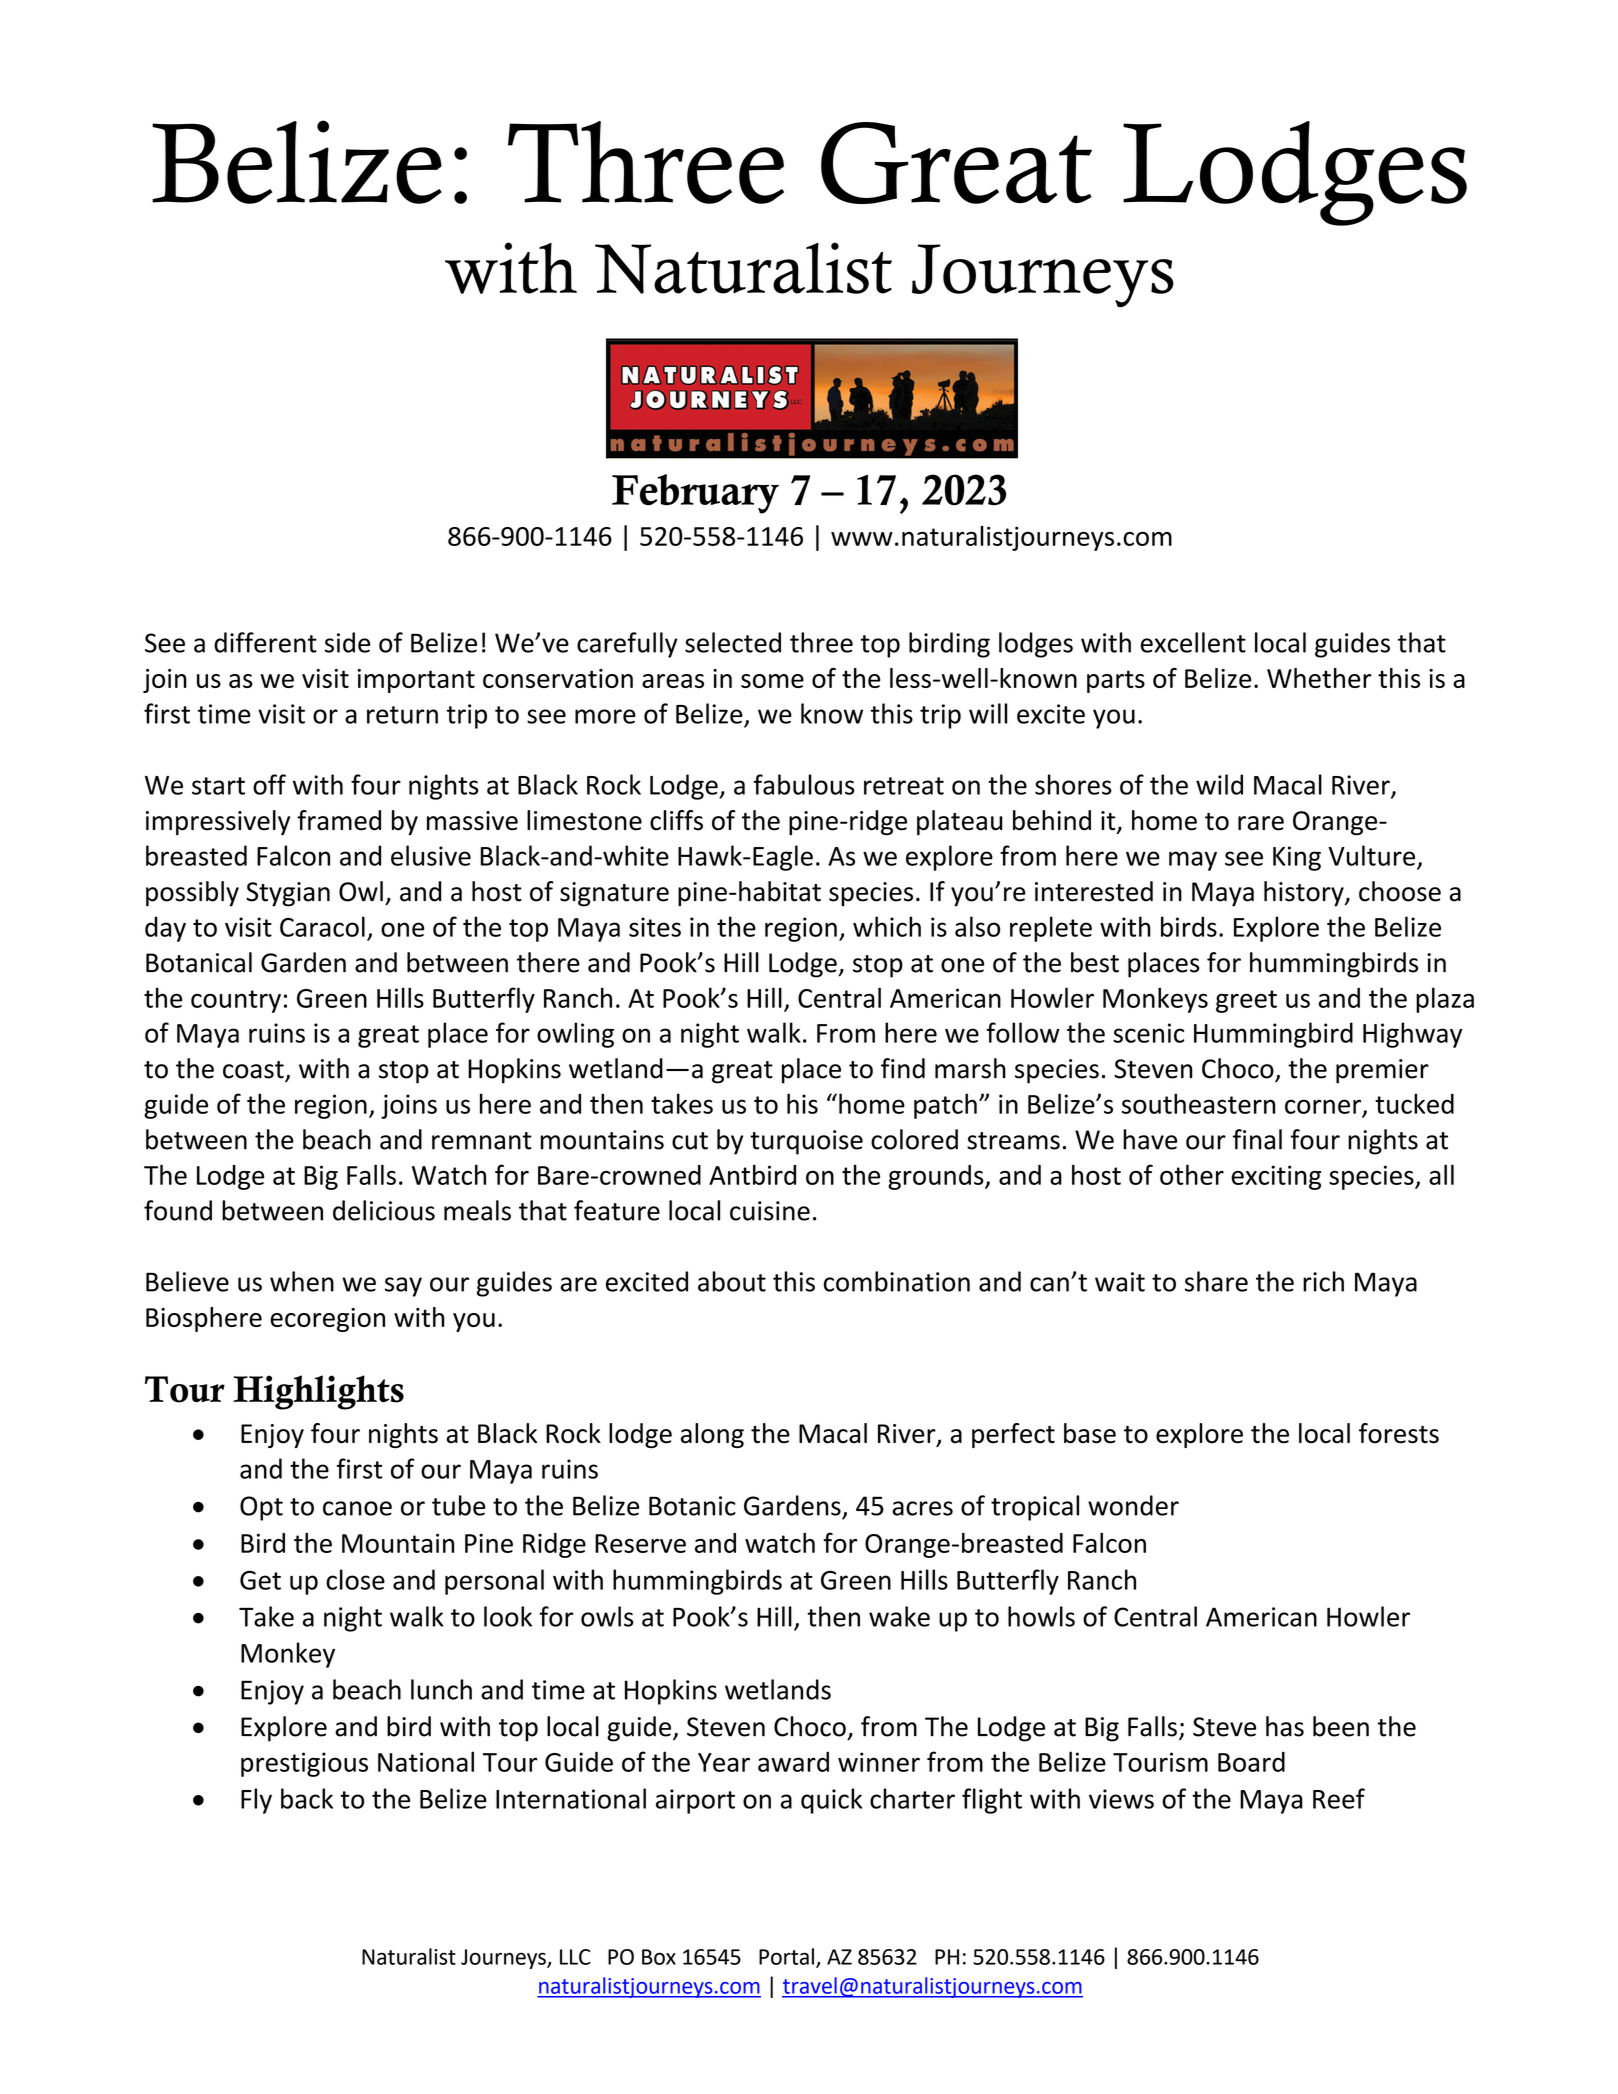 This image has height=2094, width=1618. What do you see at coordinates (695, 494) in the image?
I see `February` at bounding box center [695, 494].
